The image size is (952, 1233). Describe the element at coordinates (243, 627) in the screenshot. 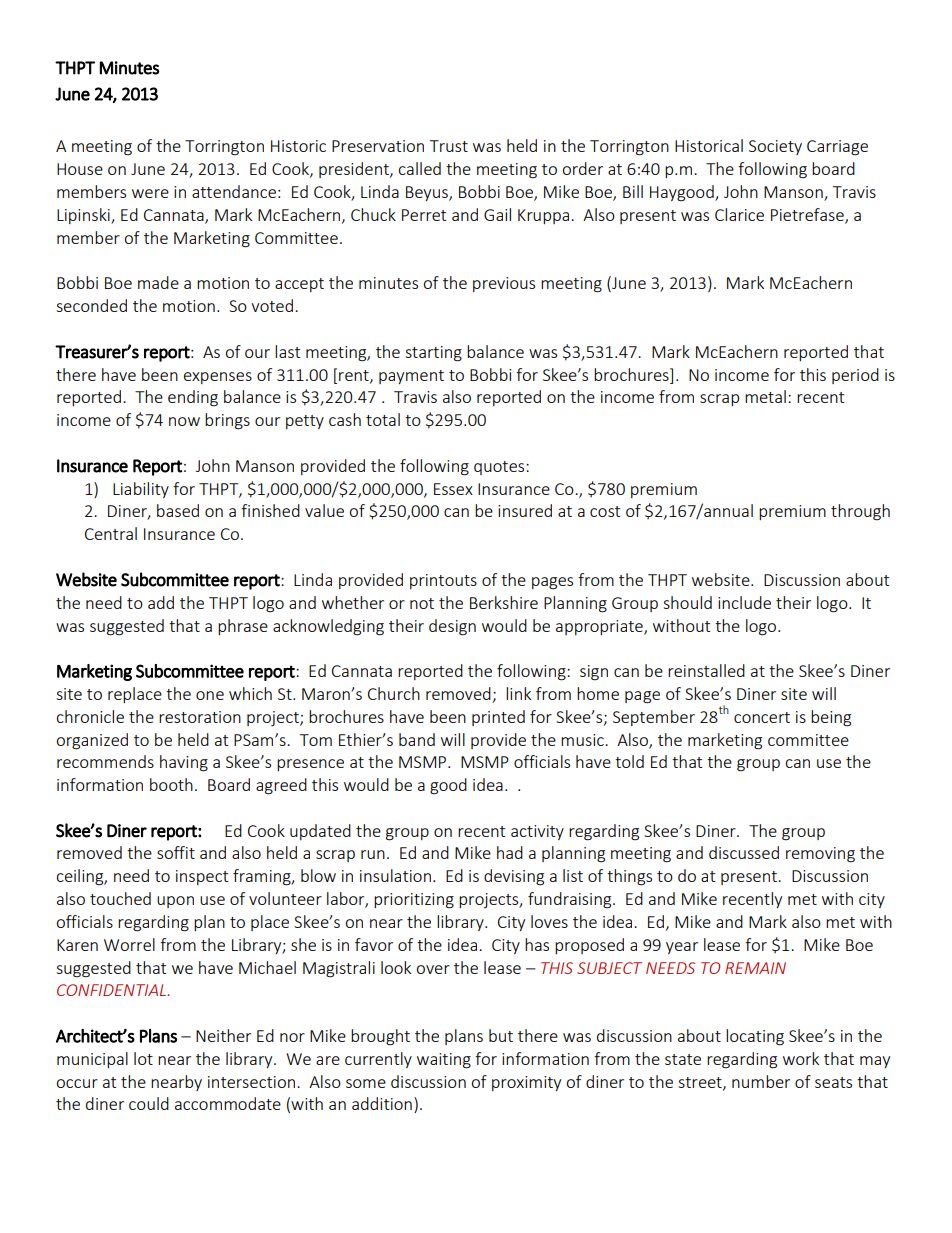

I see `phrase` at that location.
